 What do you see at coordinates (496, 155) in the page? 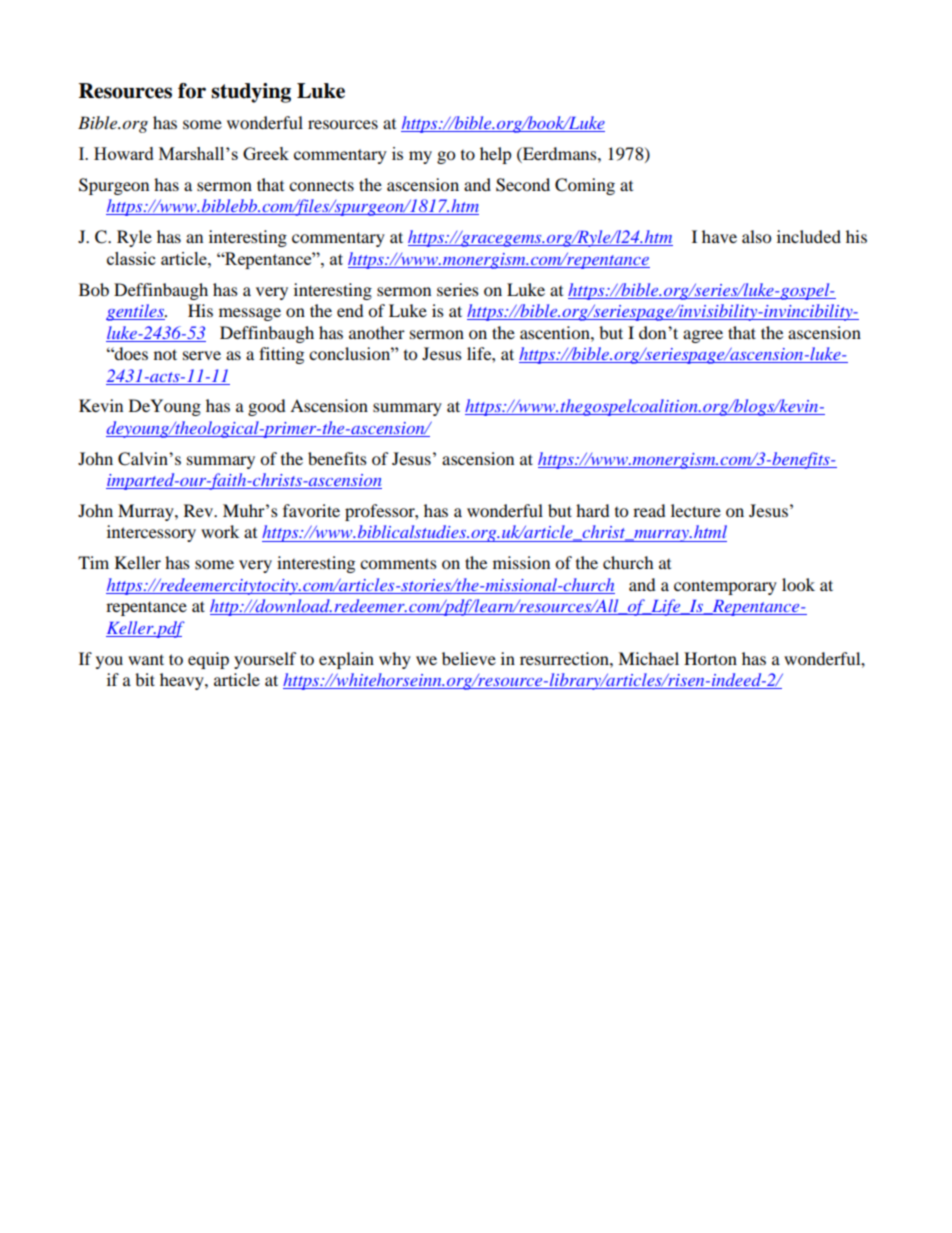
I see `help` at bounding box center [496, 155].
